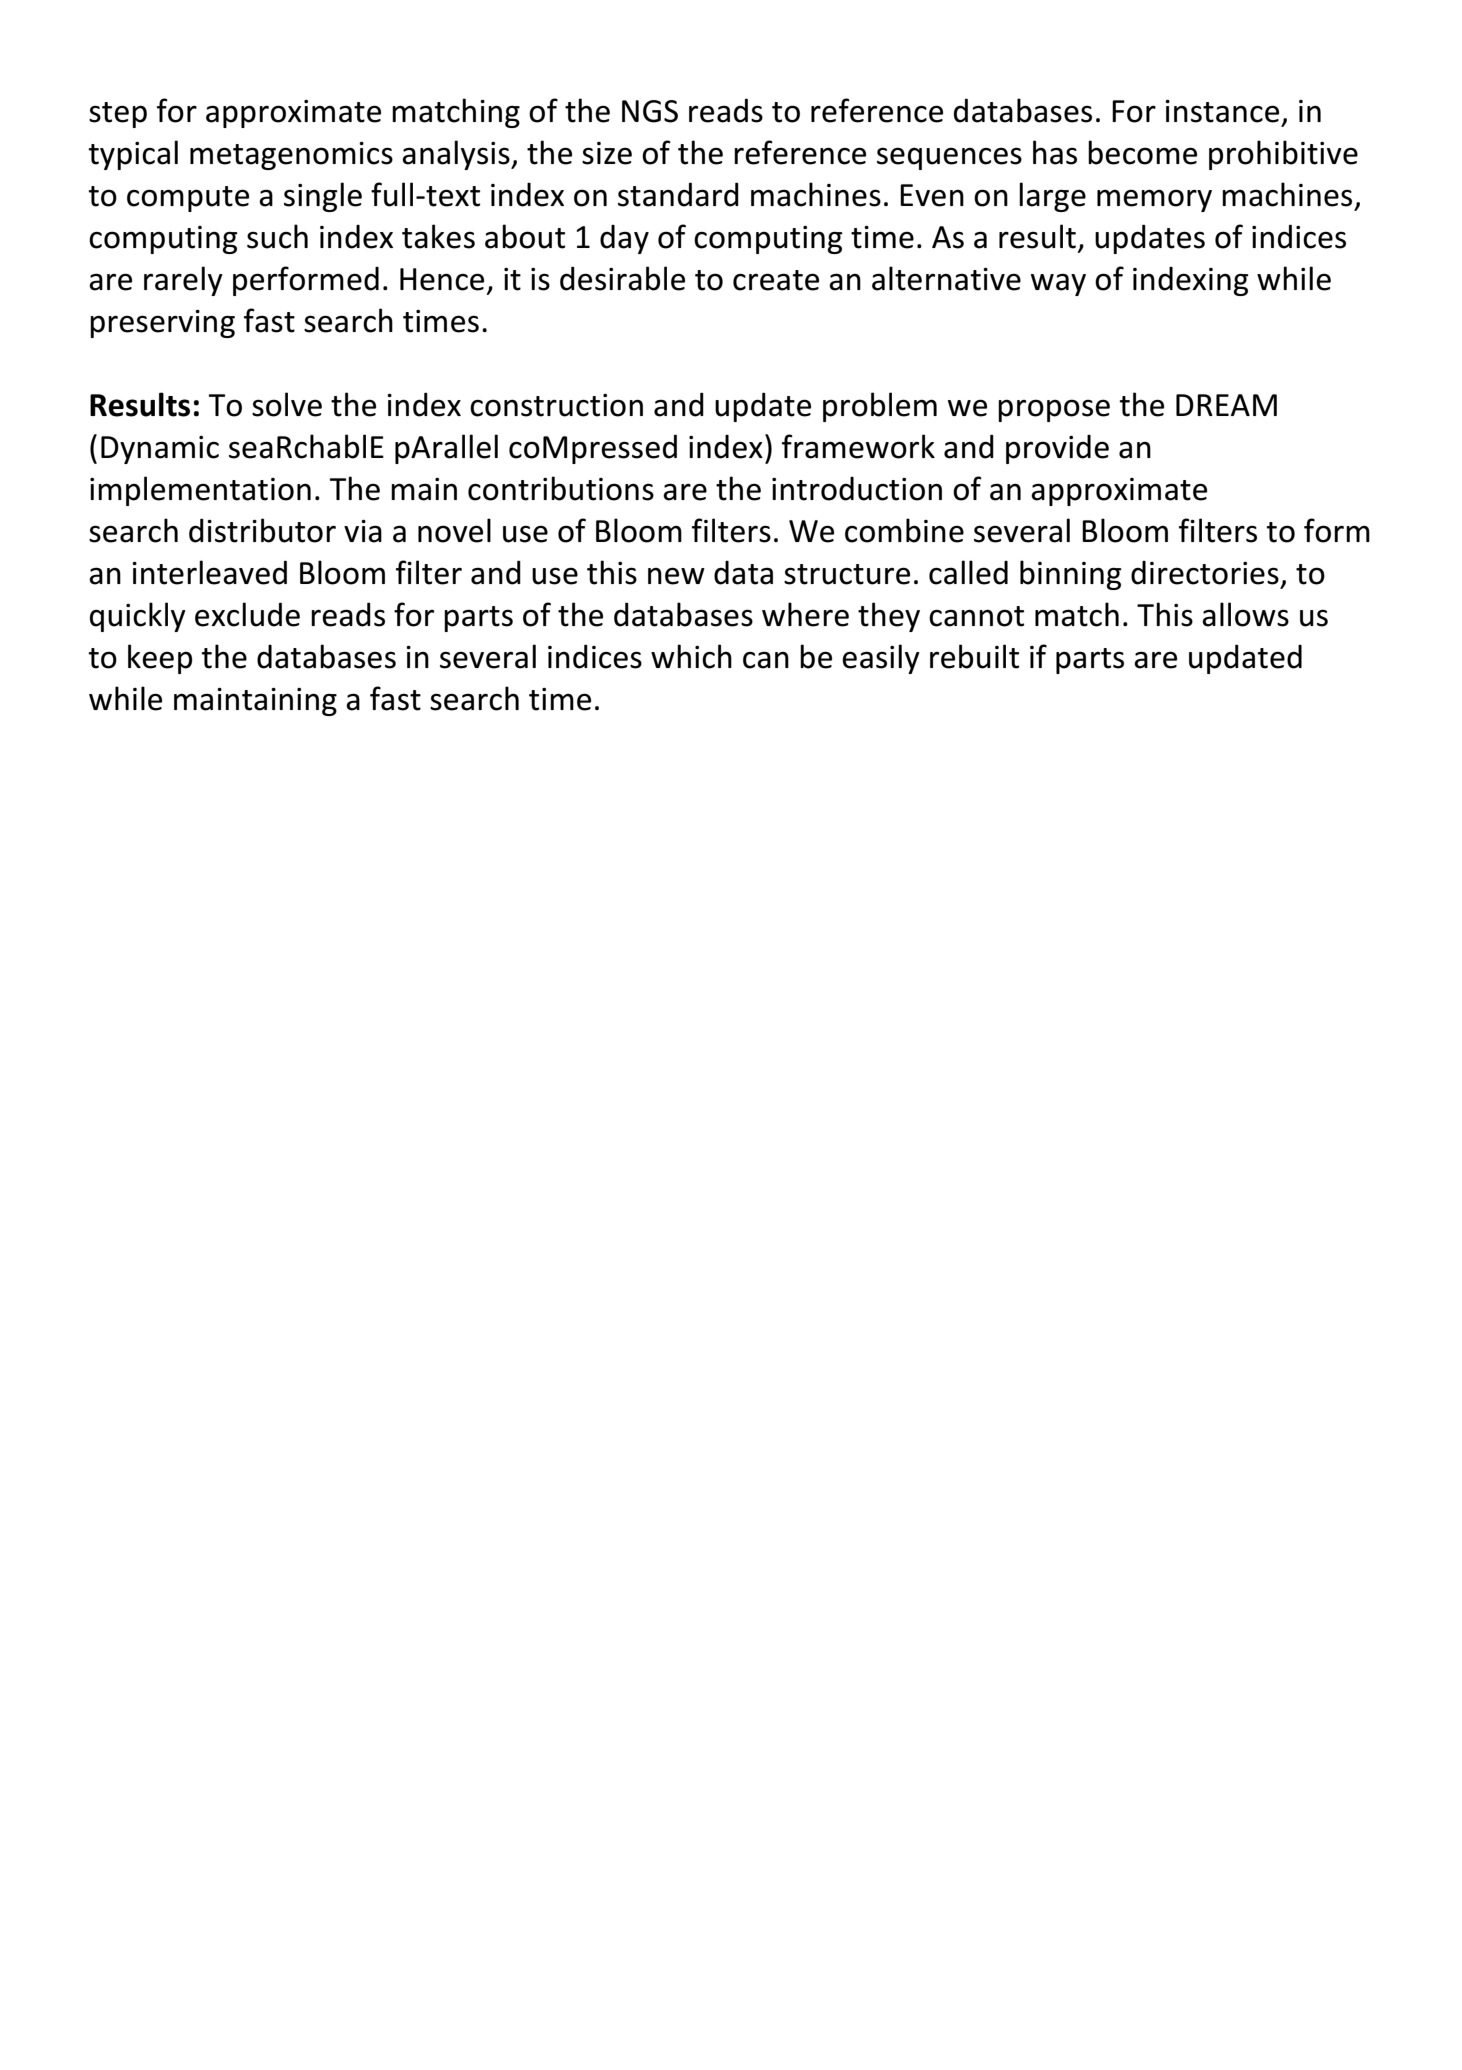  Describe the element at coordinates (691, 656) in the page. I see `which` at that location.
